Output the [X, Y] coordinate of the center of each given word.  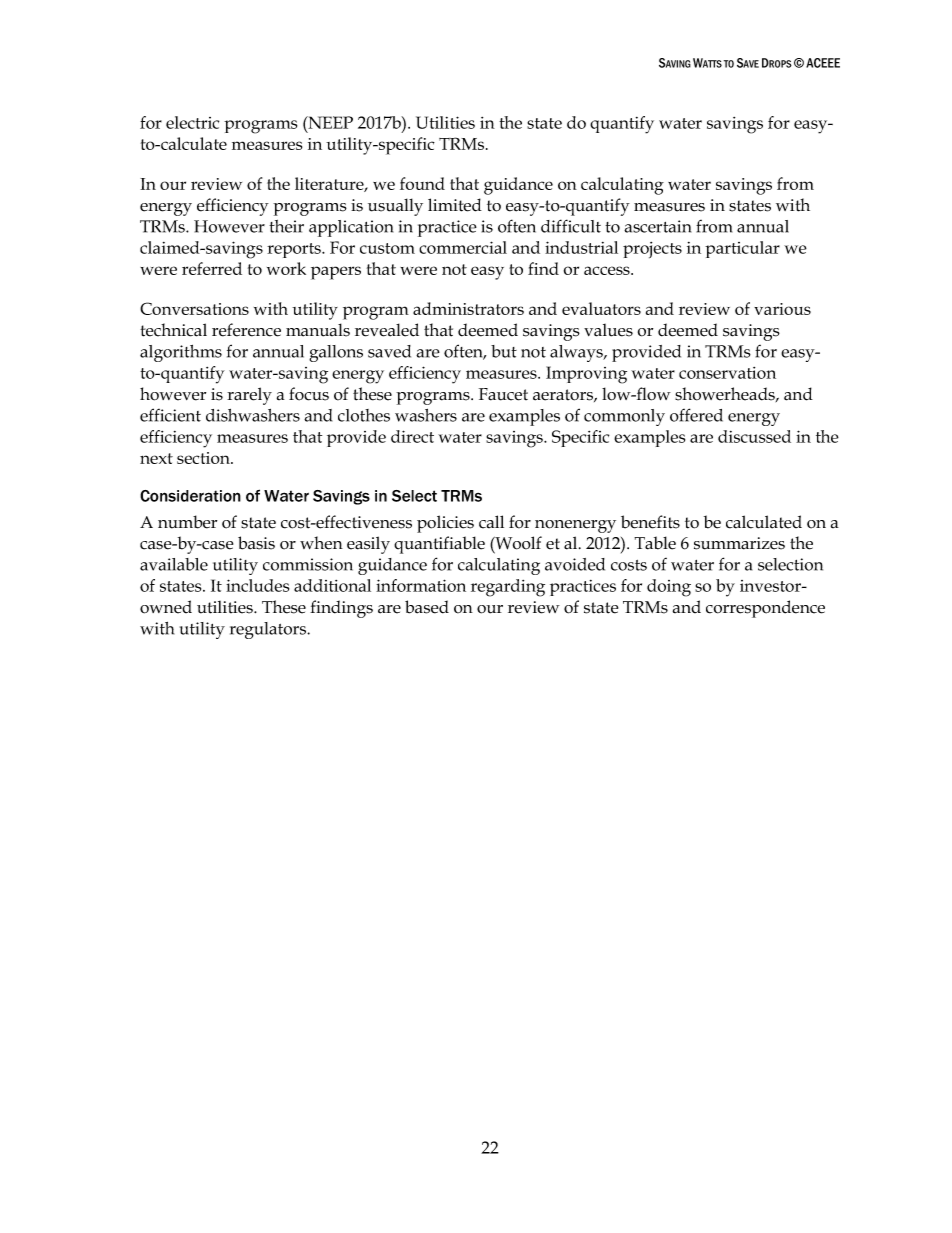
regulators [269, 630]
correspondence [765, 609]
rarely [249, 396]
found [422, 183]
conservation [727, 373]
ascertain [657, 226]
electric [192, 122]
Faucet [503, 394]
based [427, 607]
